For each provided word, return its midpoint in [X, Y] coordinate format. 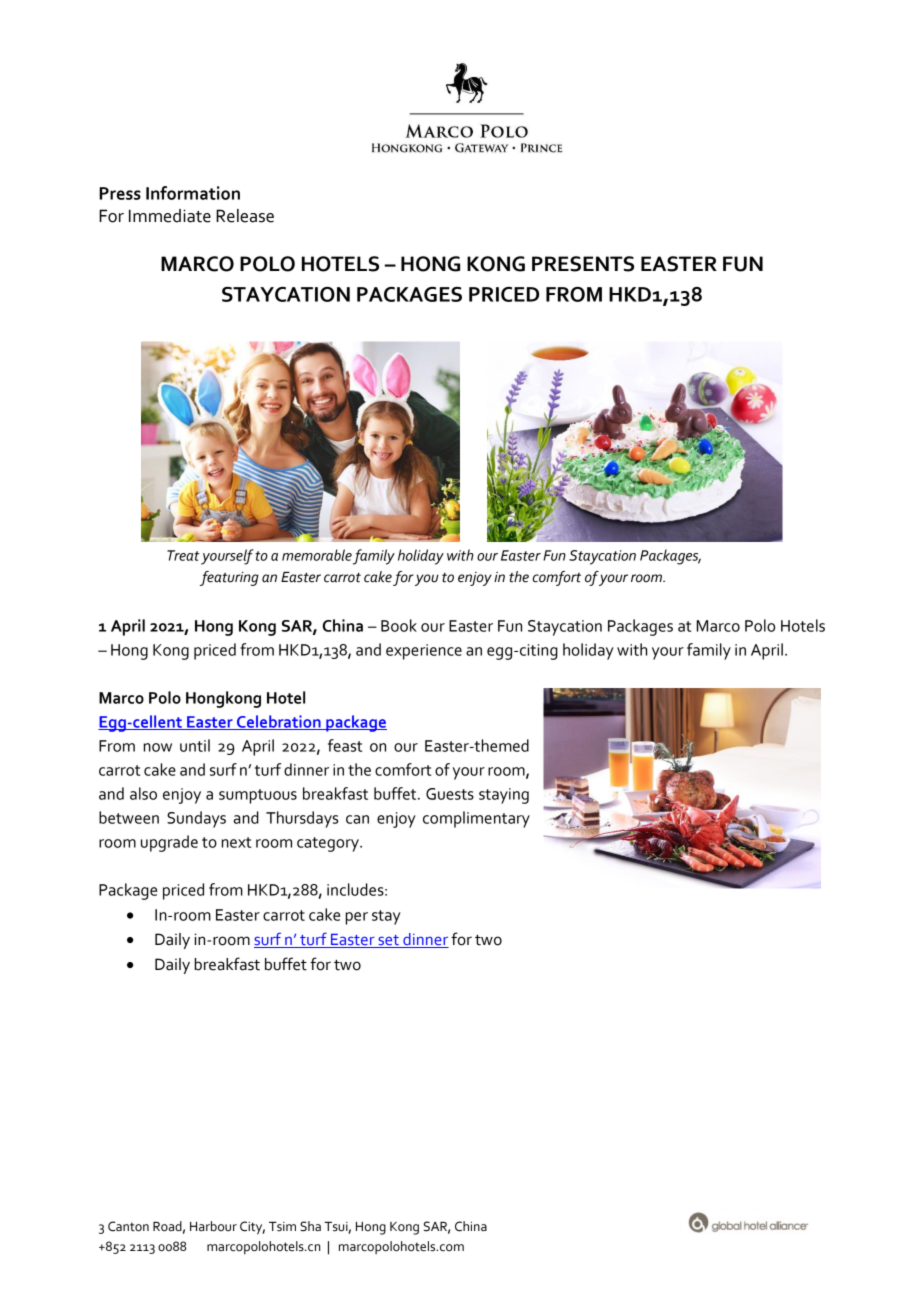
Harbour [213, 1226]
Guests [450, 794]
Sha [310, 1226]
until [195, 745]
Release [245, 216]
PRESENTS [583, 264]
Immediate [170, 216]
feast [345, 745]
